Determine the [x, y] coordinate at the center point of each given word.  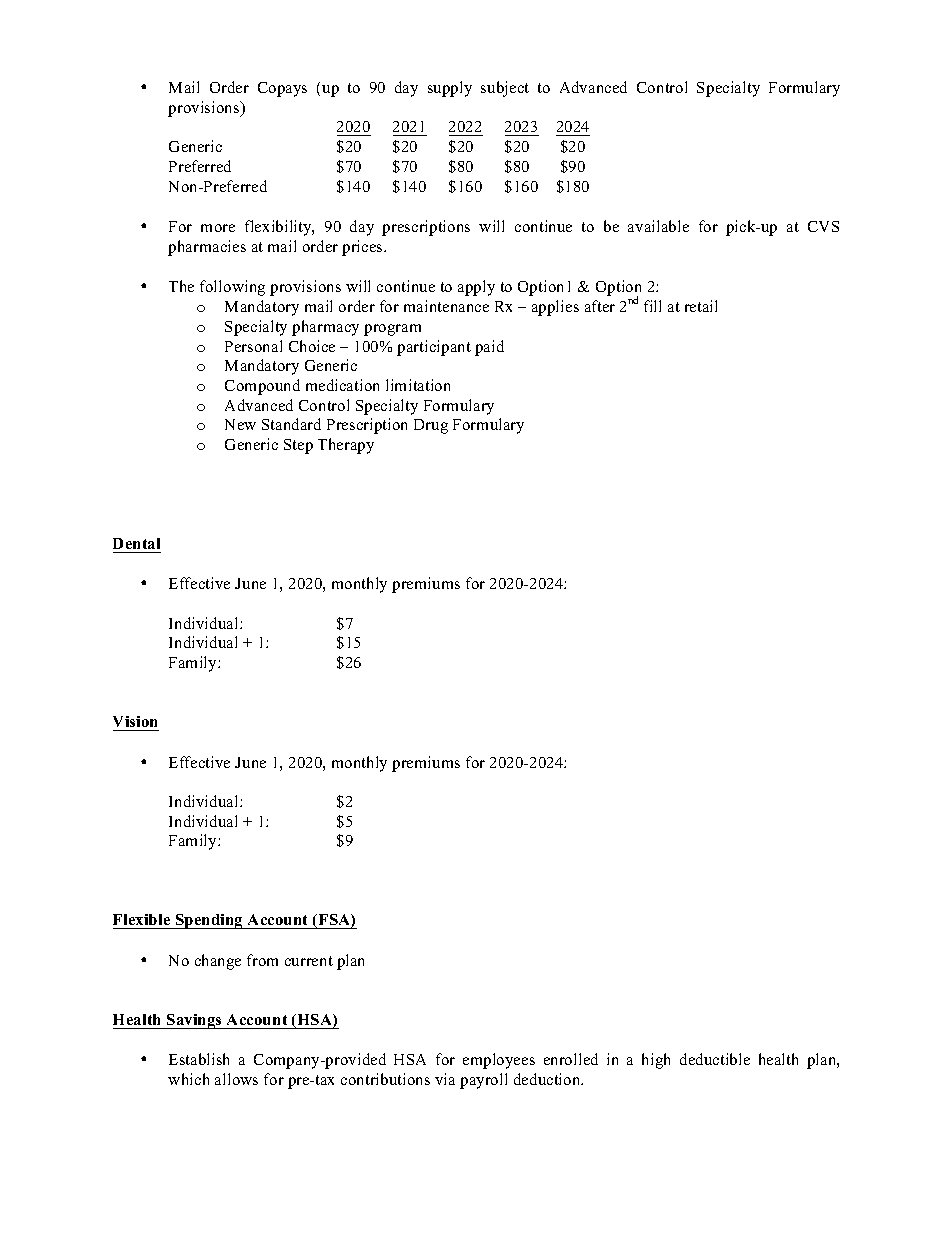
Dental [136, 543]
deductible [715, 1059]
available [658, 226]
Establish [199, 1059]
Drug [431, 426]
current [309, 961]
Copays [282, 89]
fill [652, 306]
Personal [253, 346]
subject [505, 89]
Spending [209, 921]
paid [489, 348]
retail [701, 306]
